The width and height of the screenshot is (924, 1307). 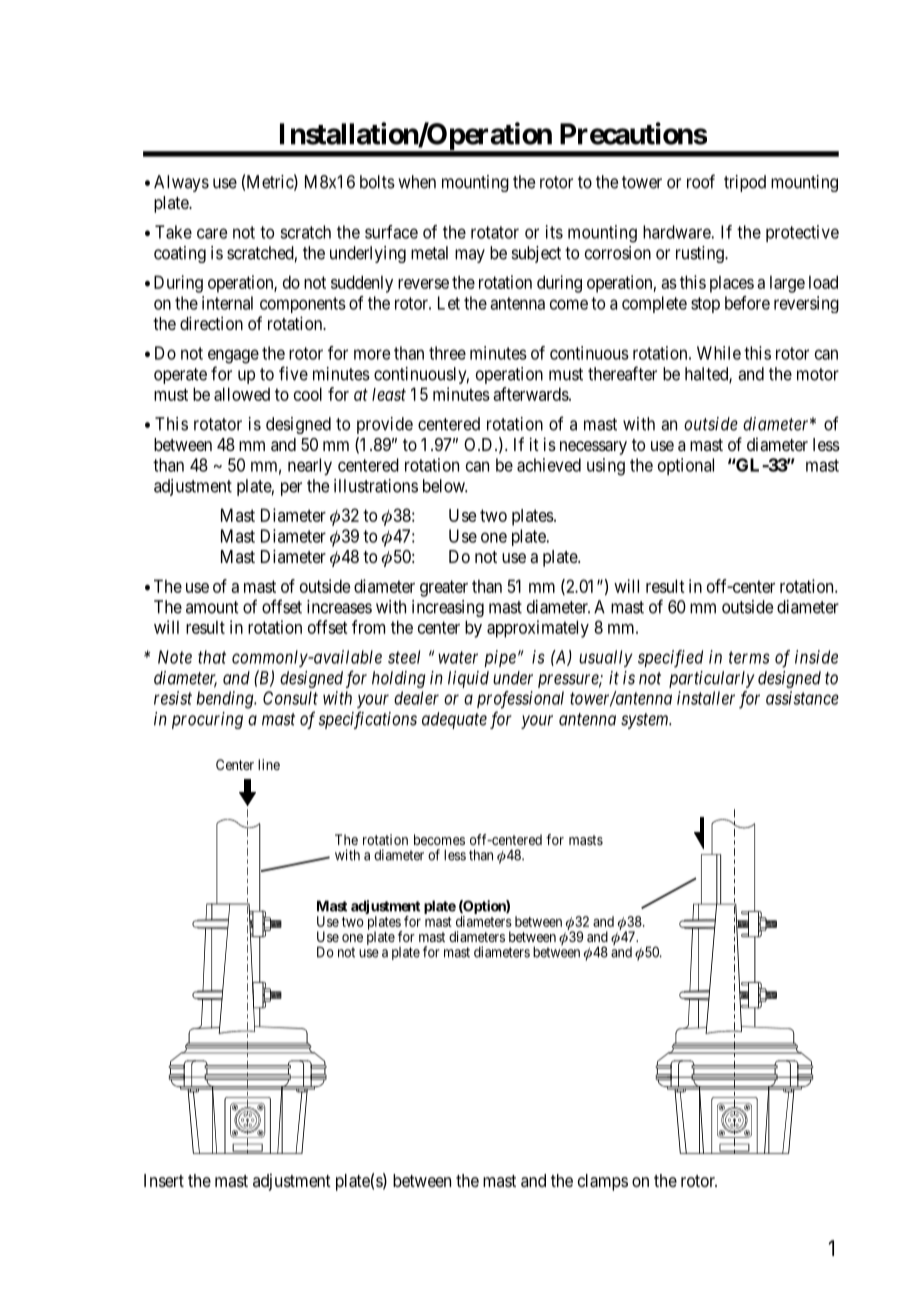 I want to click on achieved, so click(x=549, y=465).
